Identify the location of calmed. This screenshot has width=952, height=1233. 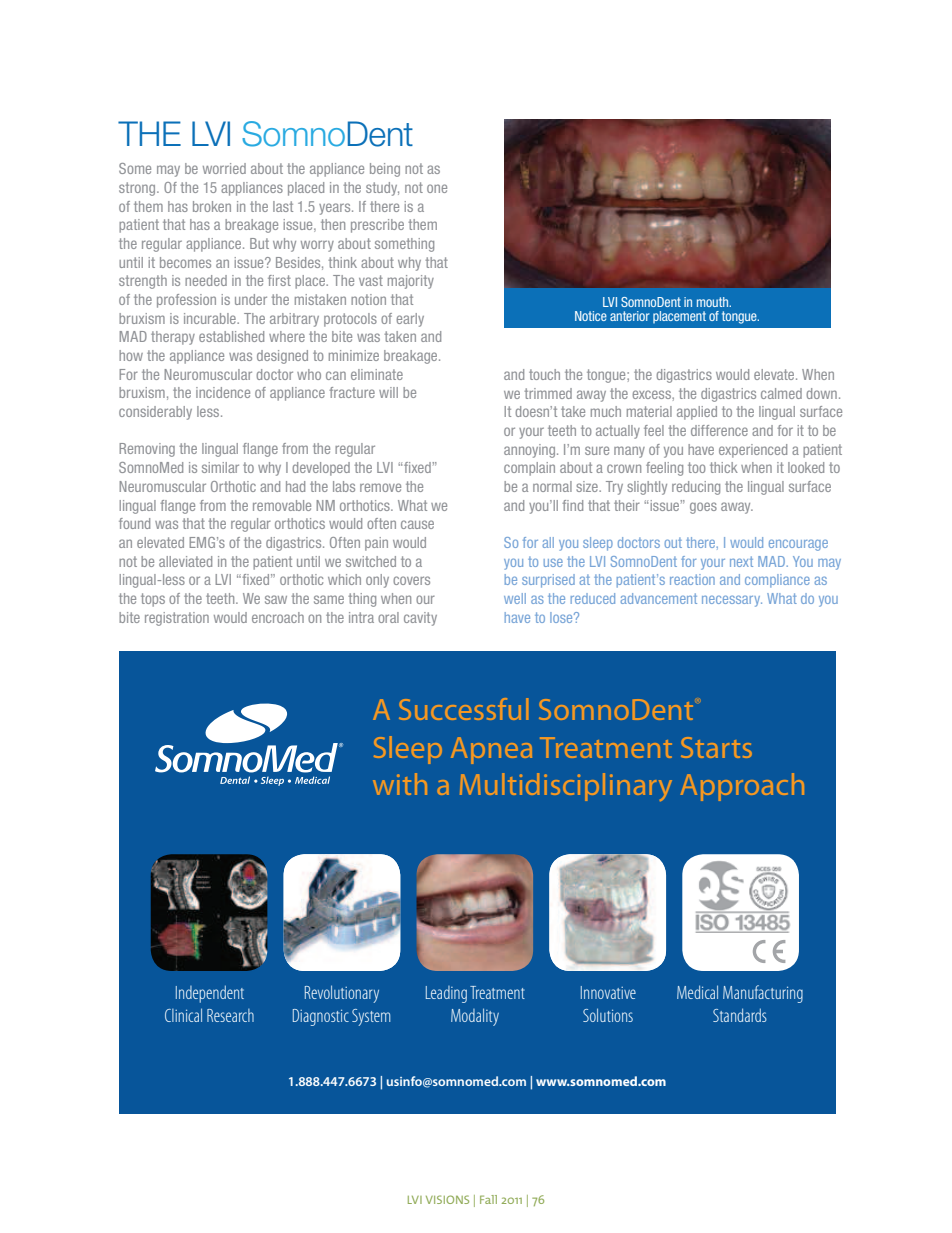
(781, 393).
